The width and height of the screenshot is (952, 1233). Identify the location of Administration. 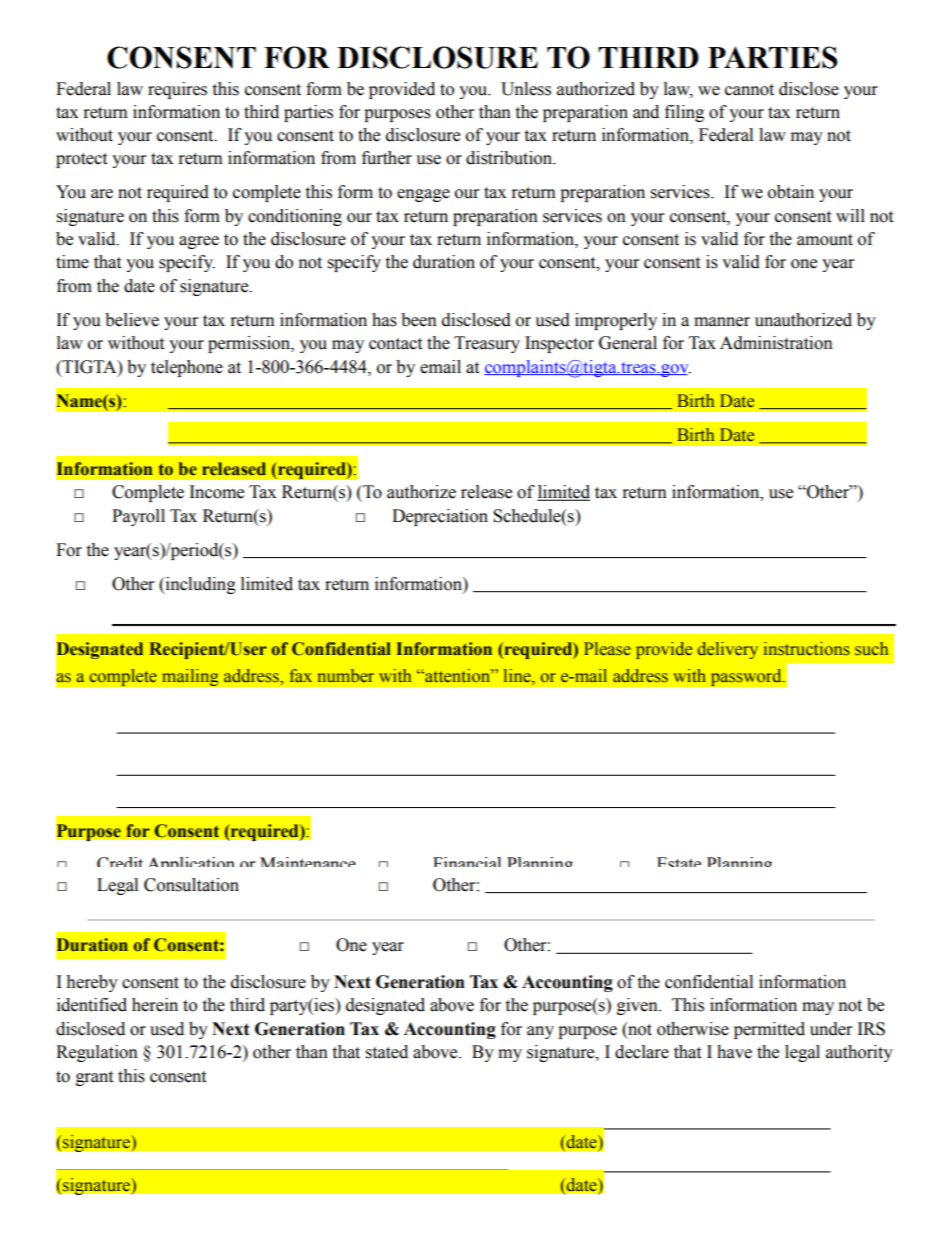
(776, 343).
